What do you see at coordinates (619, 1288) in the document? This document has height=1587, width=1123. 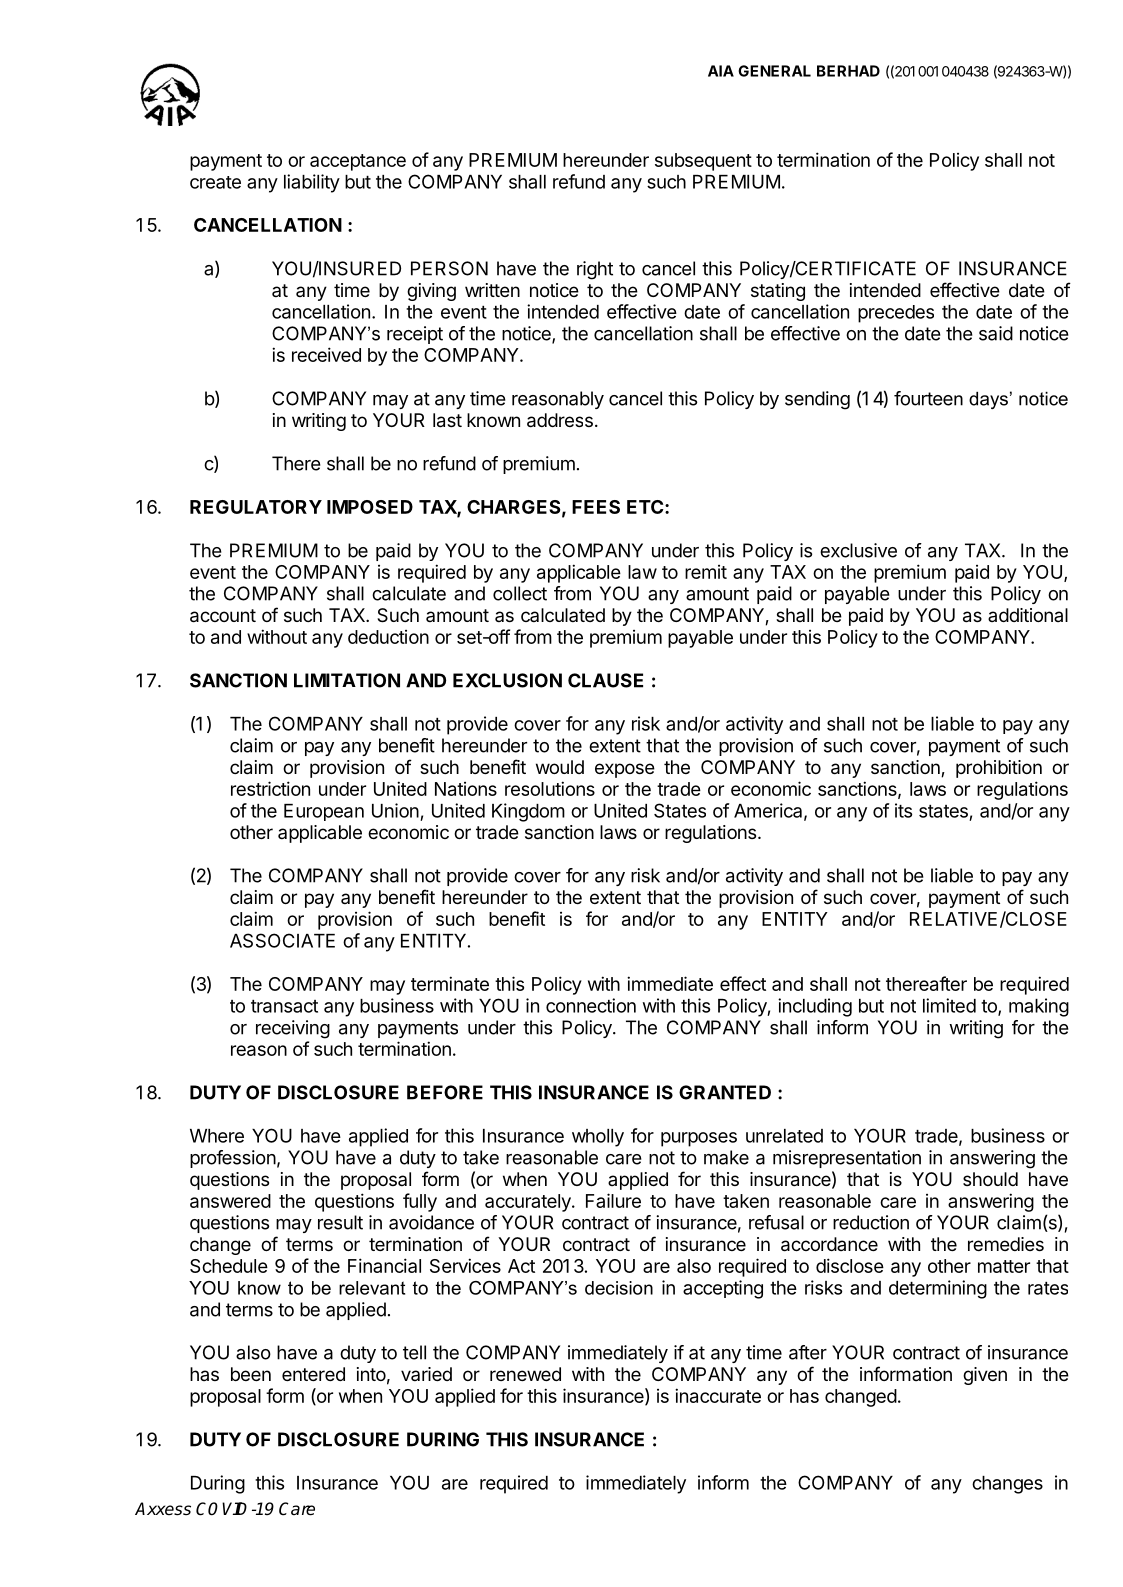 I see `decision` at bounding box center [619, 1288].
